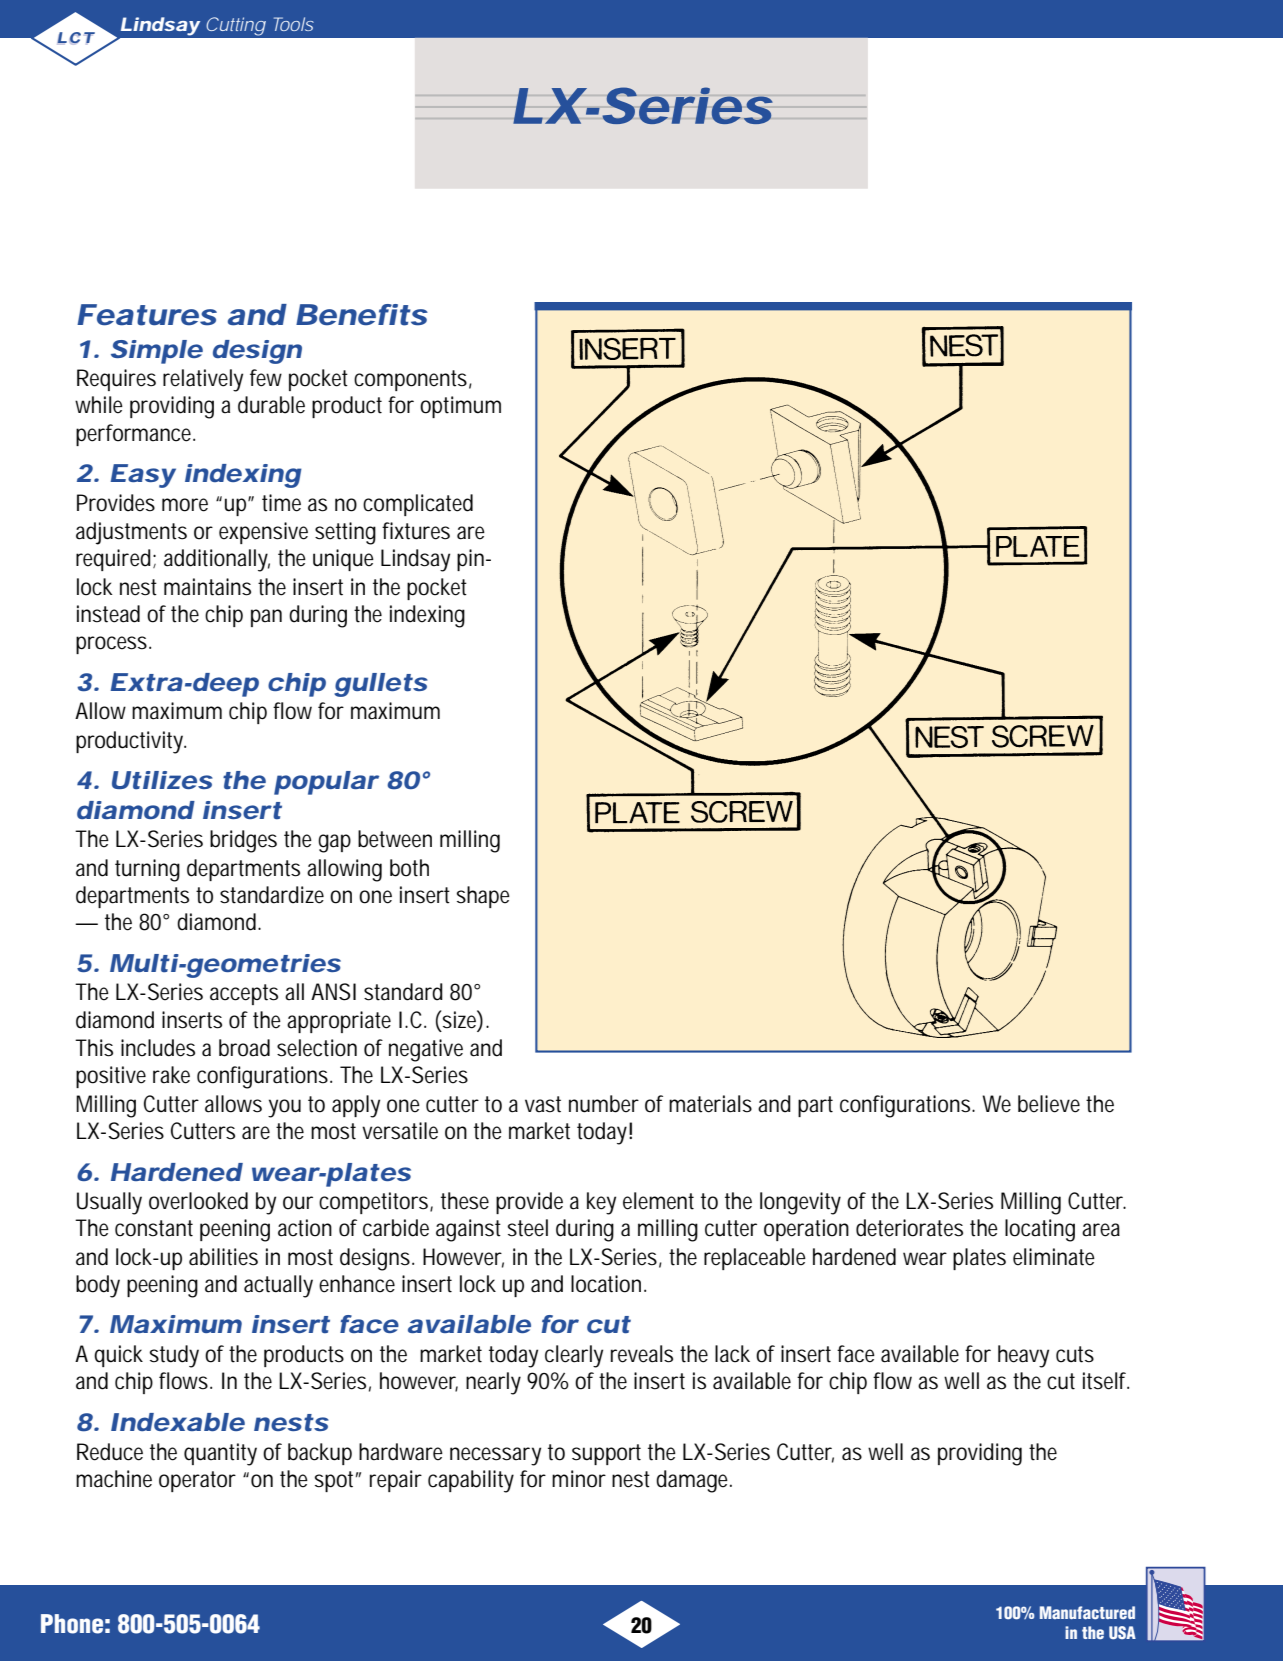 The image size is (1283, 1661). Describe the element at coordinates (604, 1104) in the screenshot. I see `number` at that location.
